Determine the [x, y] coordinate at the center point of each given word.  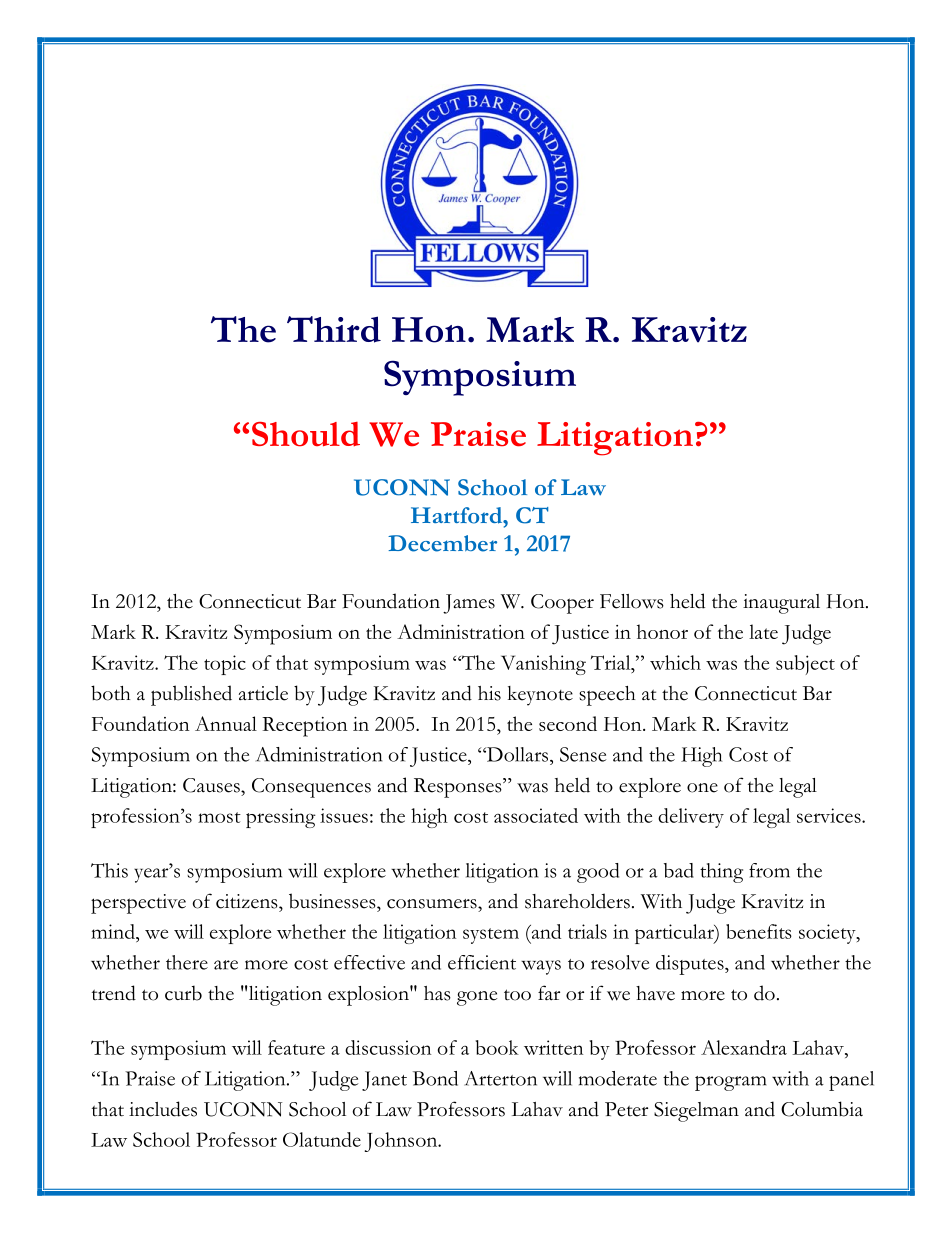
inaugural [781, 604]
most [219, 817]
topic [225, 665]
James [469, 604]
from [769, 870]
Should [306, 434]
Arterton [500, 1078]
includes [163, 1109]
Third [334, 329]
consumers [433, 904]
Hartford [458, 515]
